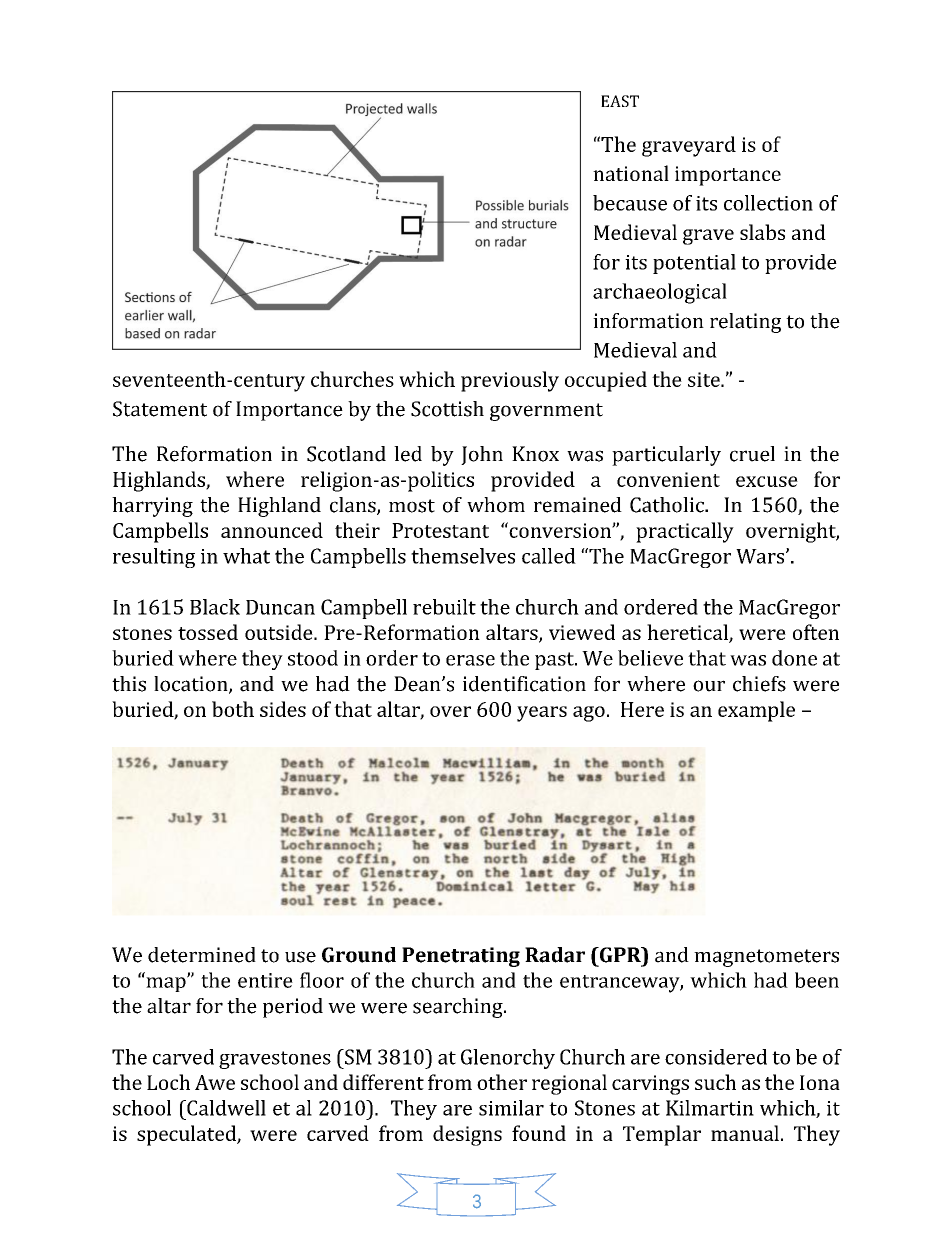 This image has width=952, height=1233. What do you see at coordinates (794, 658) in the image?
I see `done` at bounding box center [794, 658].
